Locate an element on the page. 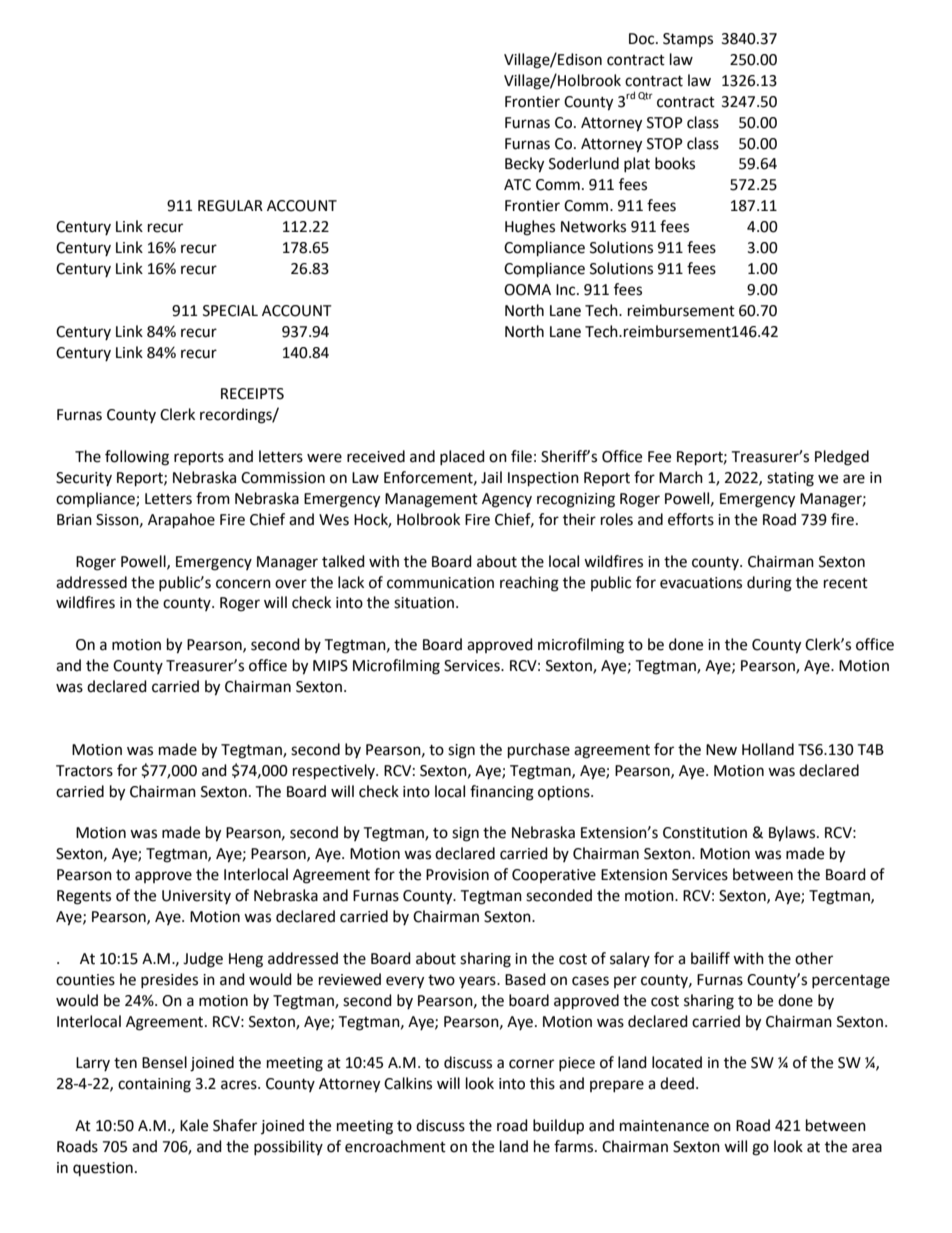  situation is located at coordinates (425, 603).
